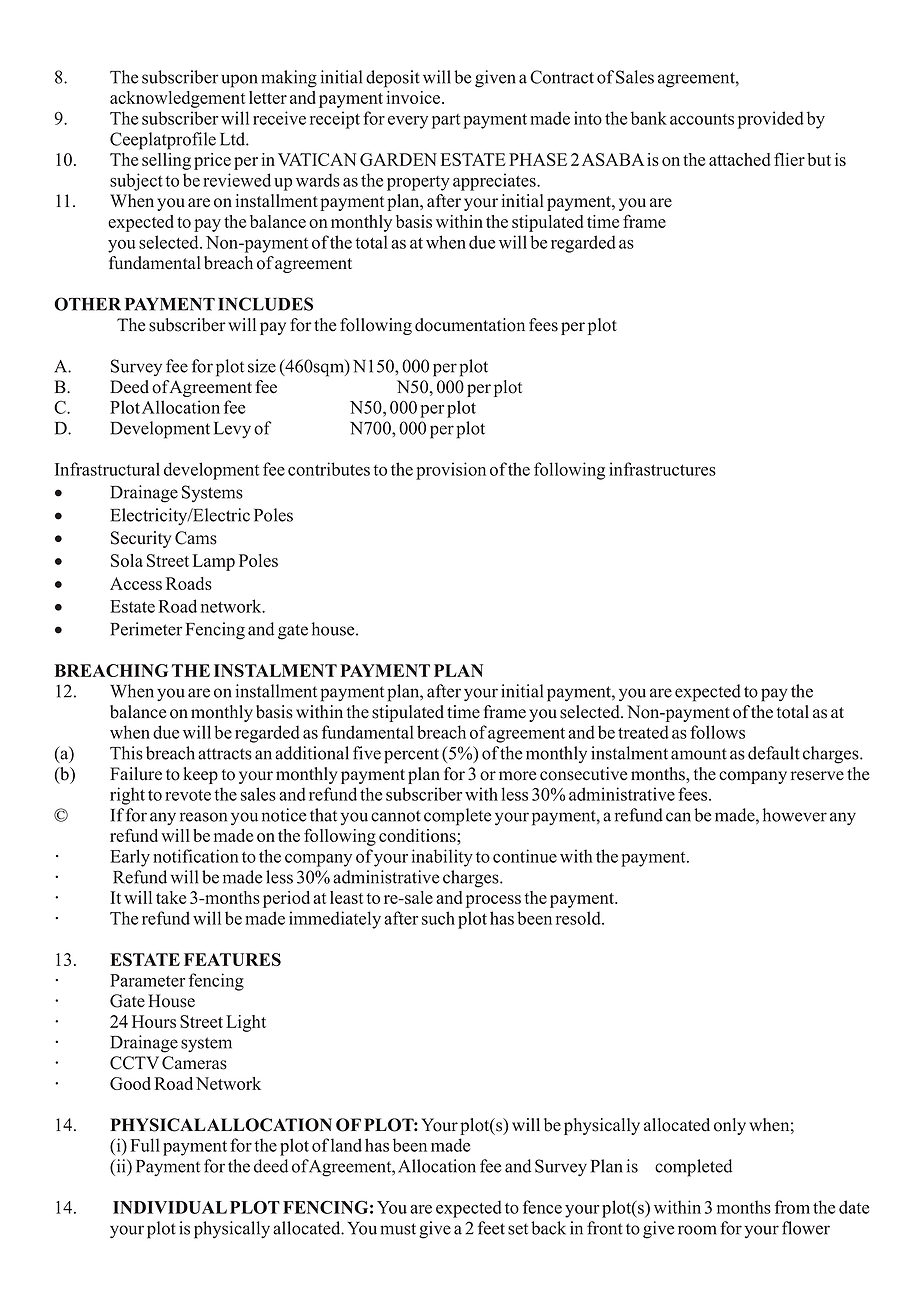 The width and height of the image is (924, 1308). What do you see at coordinates (491, 1228) in the image?
I see `feet` at bounding box center [491, 1228].
